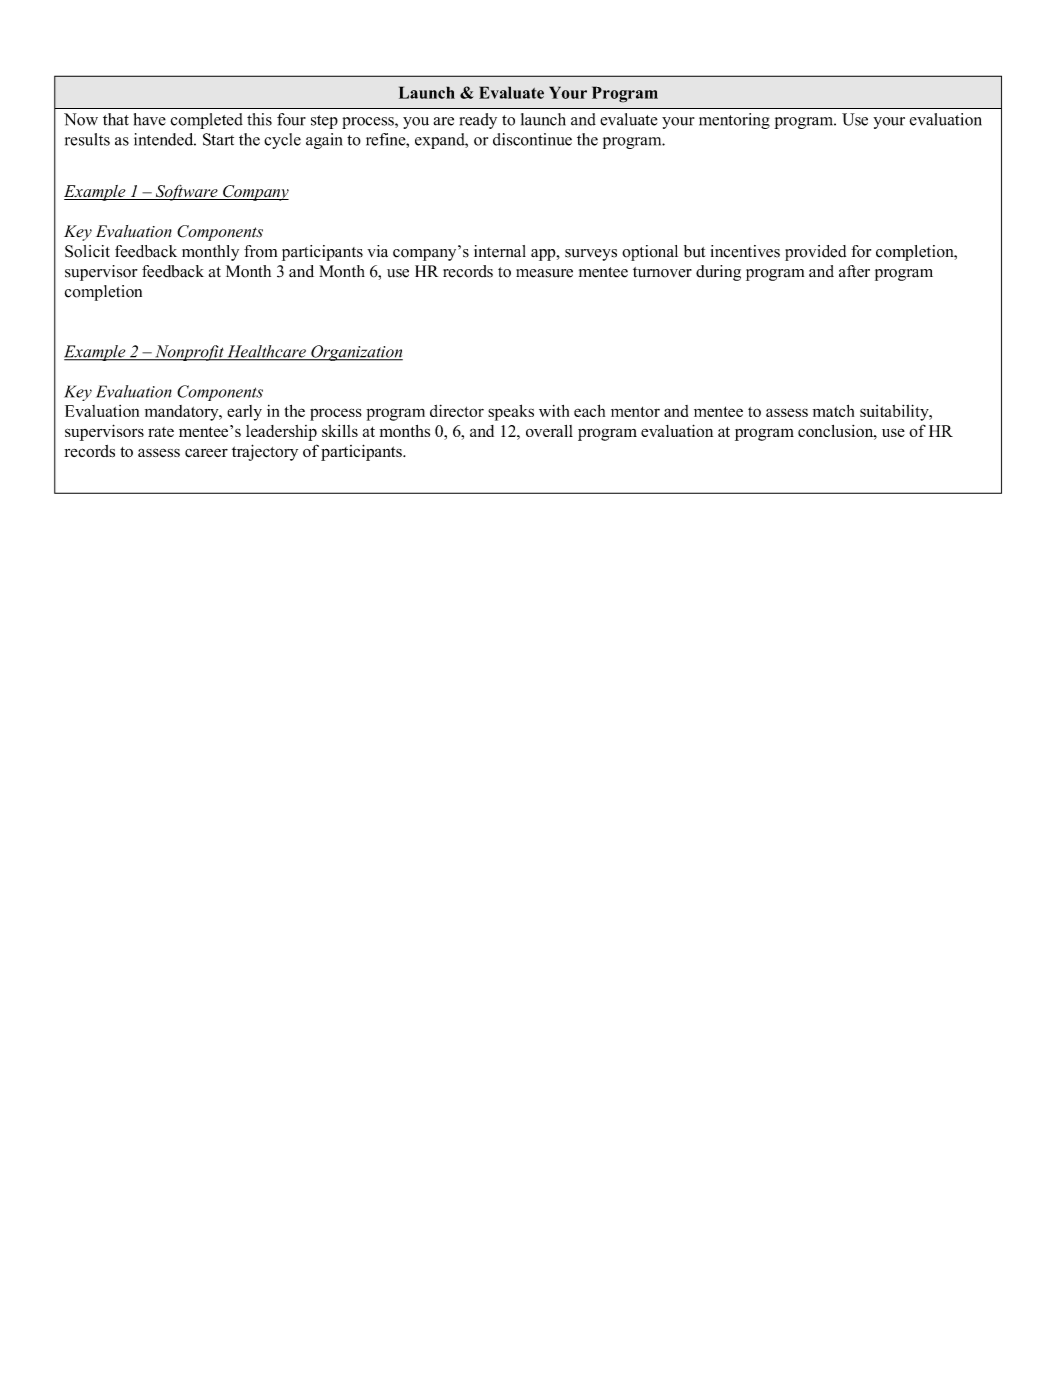 This image has height=1377, width=1064. What do you see at coordinates (544, 273) in the image?
I see `measure` at bounding box center [544, 273].
